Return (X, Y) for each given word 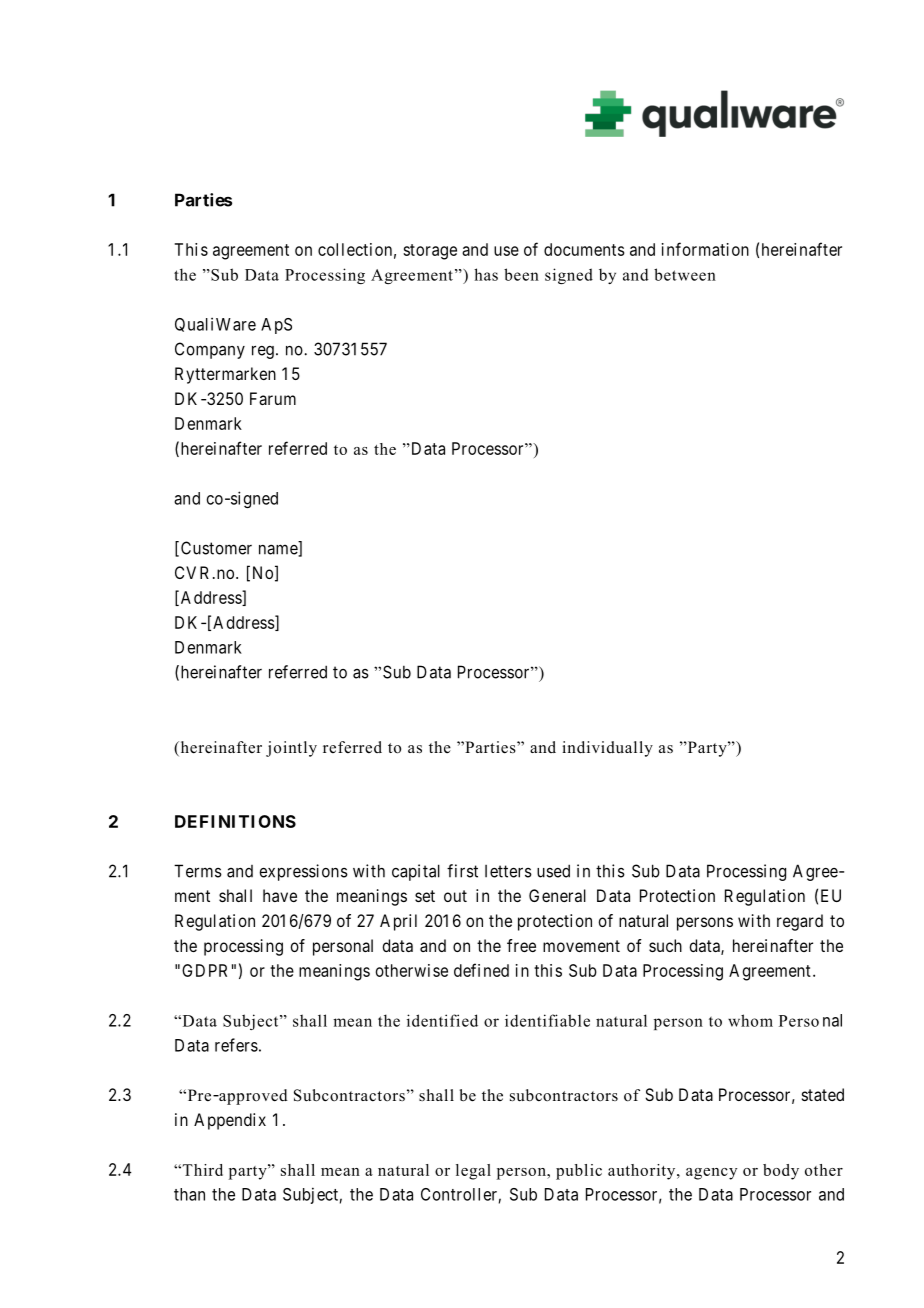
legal (473, 1172)
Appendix (230, 1121)
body (781, 1172)
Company (210, 350)
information (705, 249)
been (521, 274)
